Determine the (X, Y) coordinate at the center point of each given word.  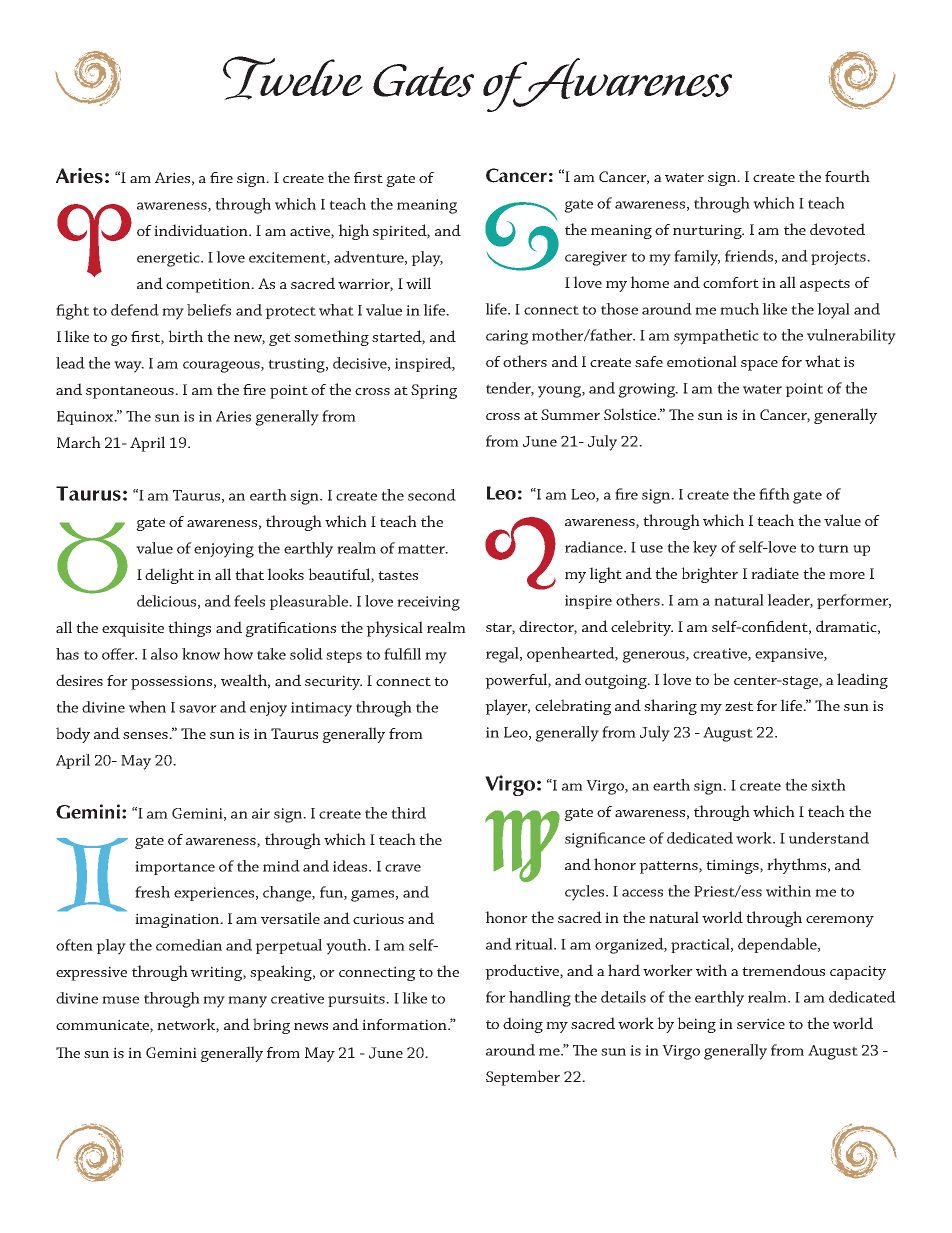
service (761, 1023)
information (405, 1024)
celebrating (573, 707)
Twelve (293, 78)
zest (739, 706)
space (759, 365)
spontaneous (131, 392)
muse (120, 1000)
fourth (847, 176)
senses (146, 735)
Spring (434, 391)
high (353, 232)
